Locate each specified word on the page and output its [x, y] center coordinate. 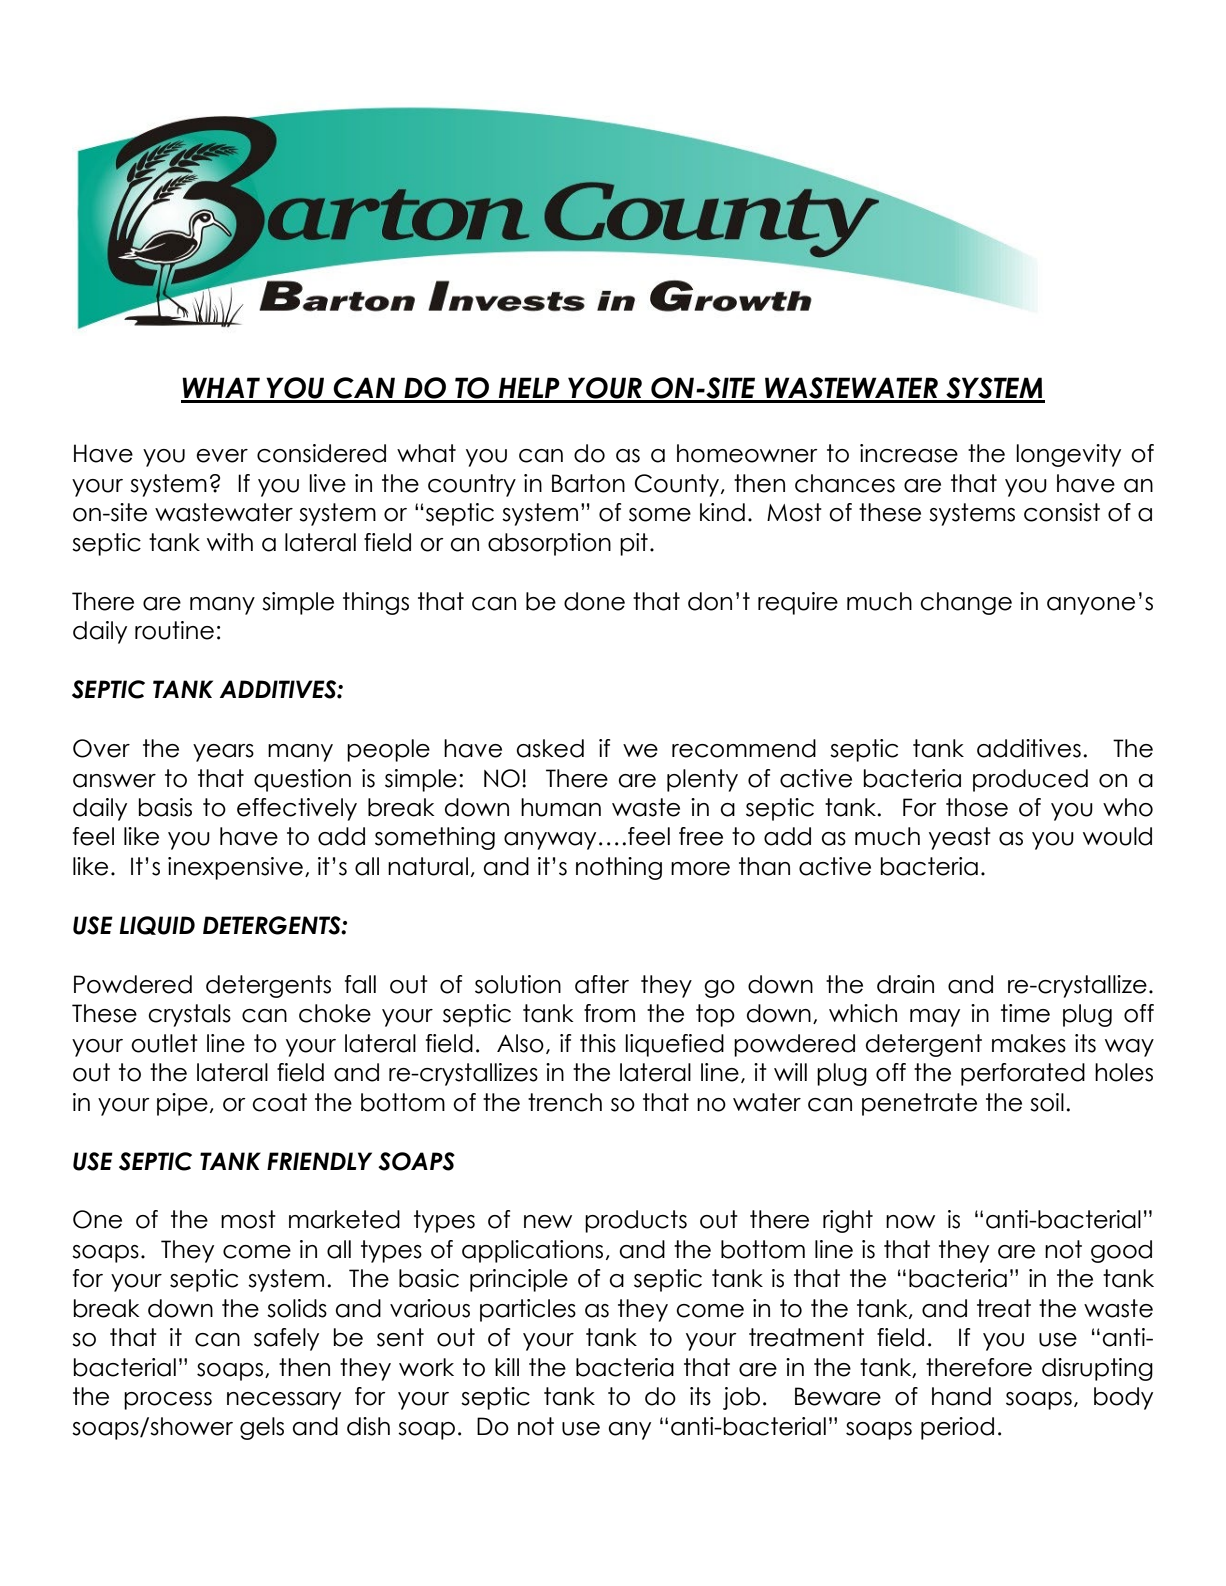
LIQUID [157, 925]
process [168, 1401]
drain [905, 984]
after [602, 984]
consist [1062, 512]
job [741, 1398]
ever [222, 456]
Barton [588, 483]
